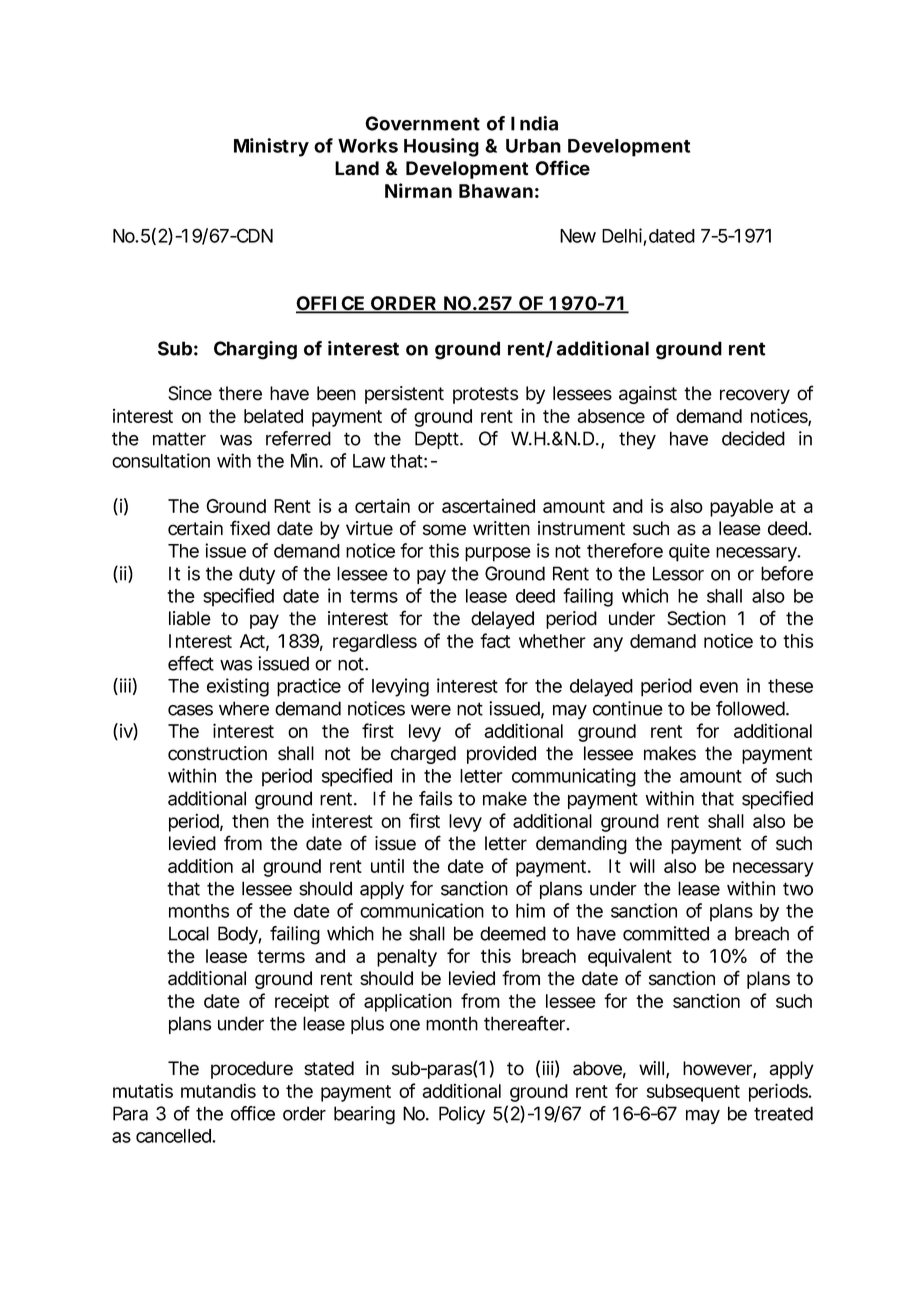 The width and height of the screenshot is (924, 1308). I want to click on New, so click(578, 236).
